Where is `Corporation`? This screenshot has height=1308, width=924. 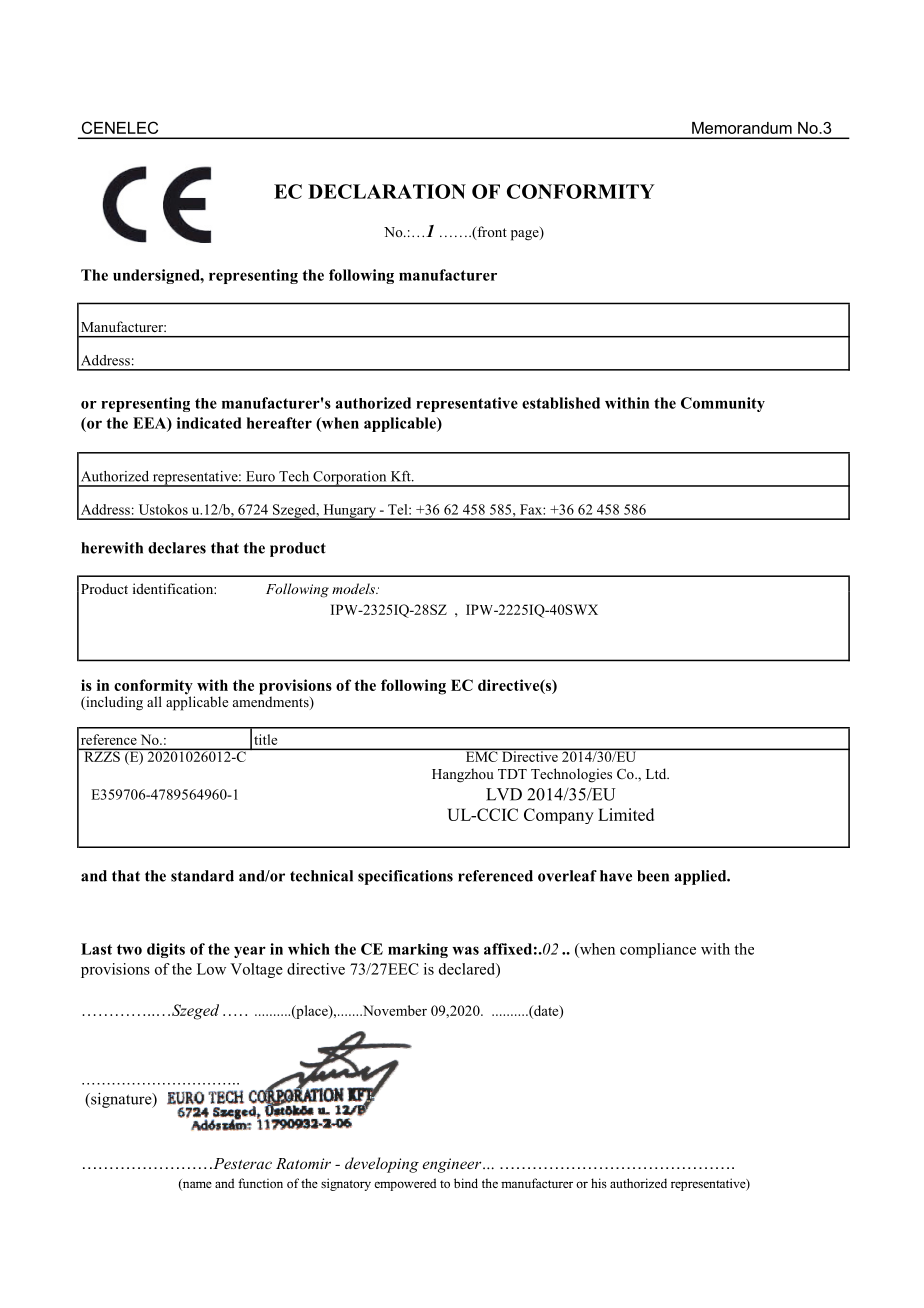 Corporation is located at coordinates (350, 479).
